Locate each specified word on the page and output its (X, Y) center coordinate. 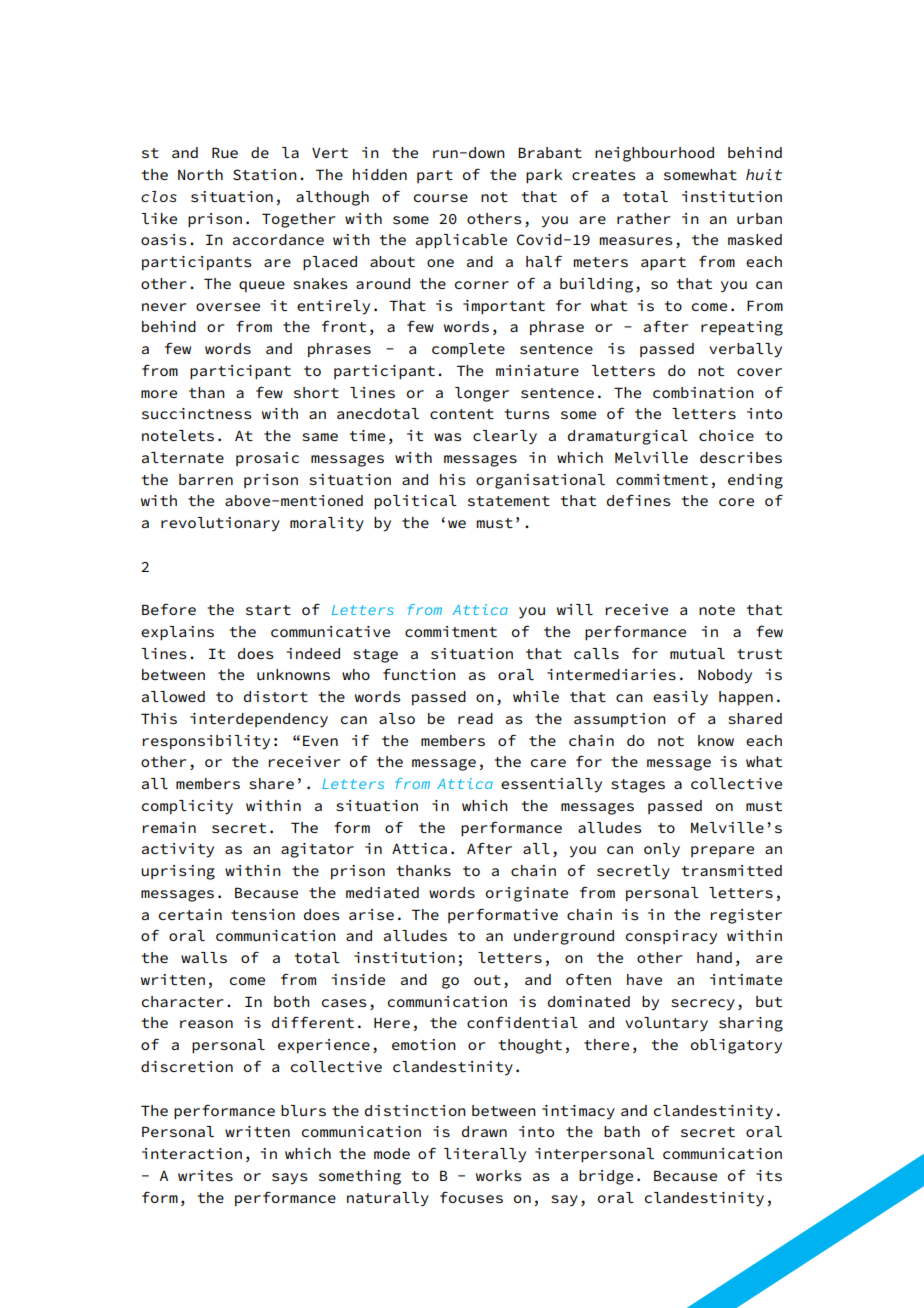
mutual (697, 653)
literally (485, 1155)
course (441, 198)
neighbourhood (654, 154)
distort (276, 696)
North (200, 174)
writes (205, 1175)
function (419, 674)
